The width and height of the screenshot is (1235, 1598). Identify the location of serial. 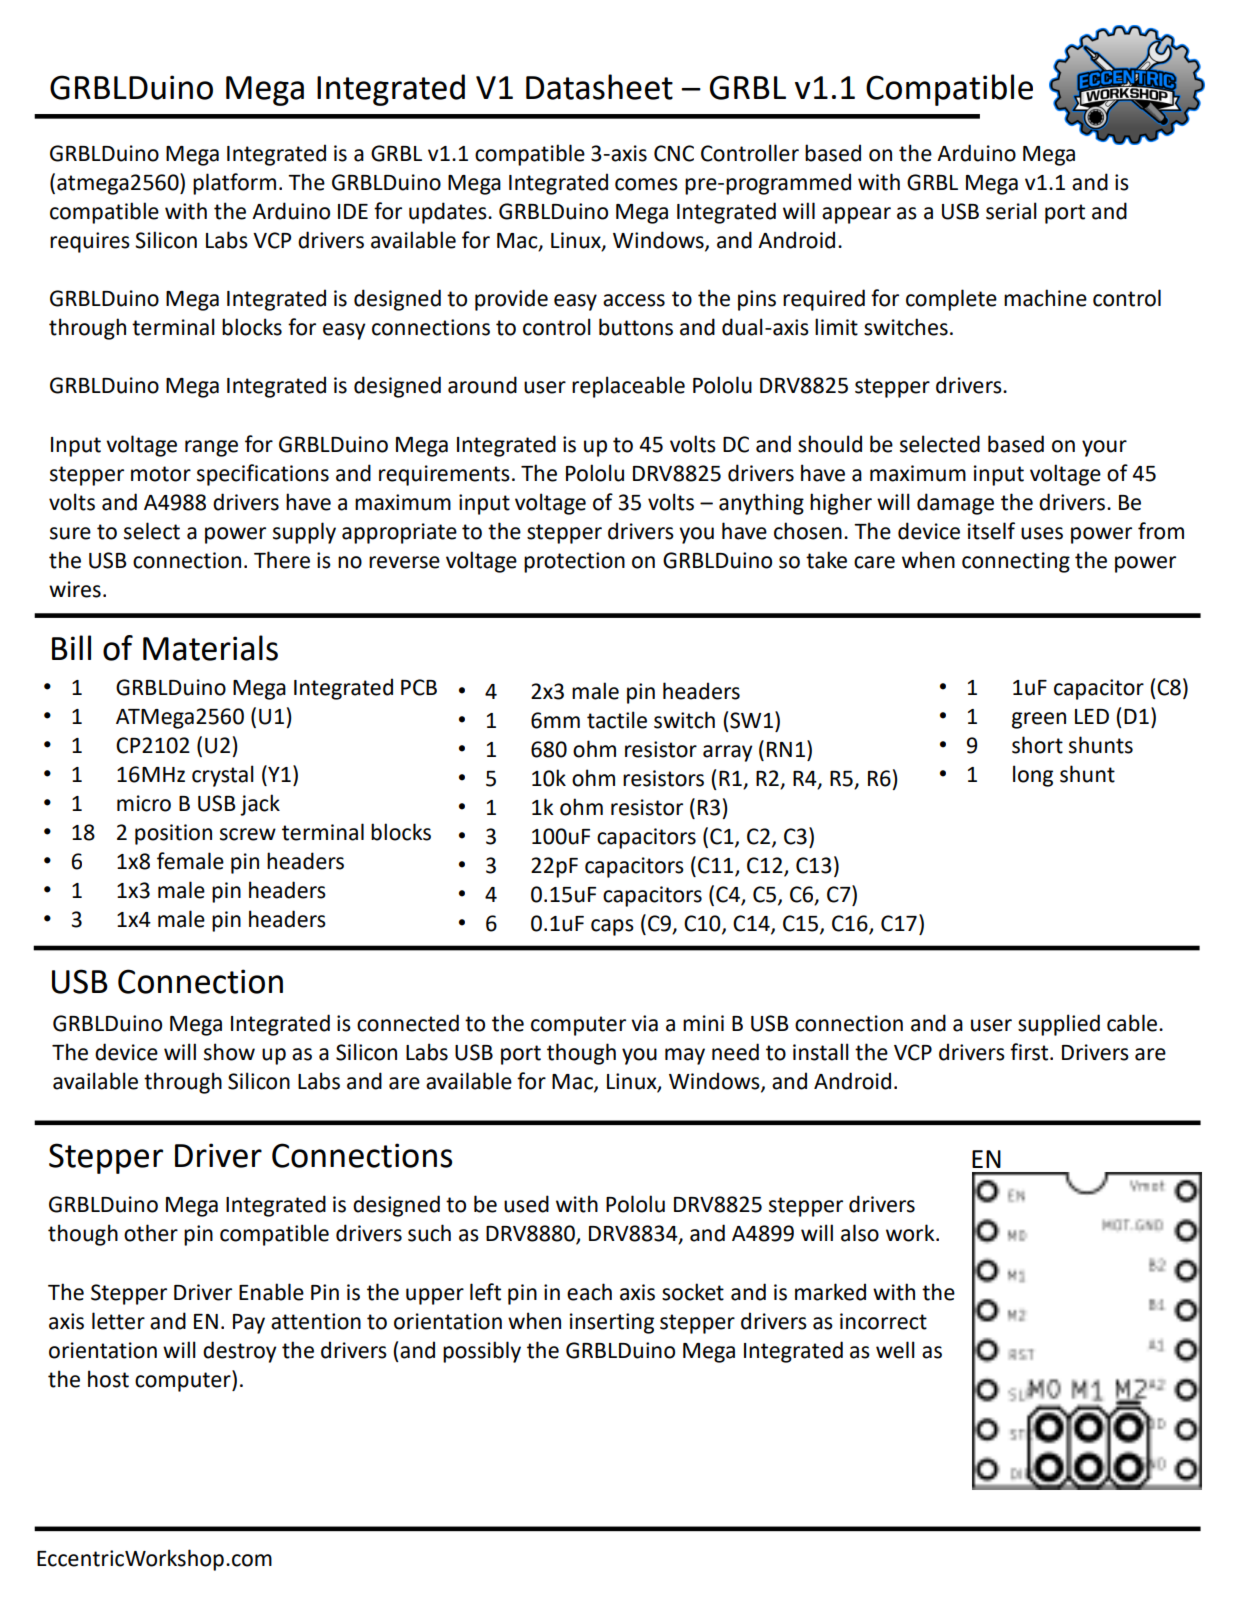
(1011, 211).
